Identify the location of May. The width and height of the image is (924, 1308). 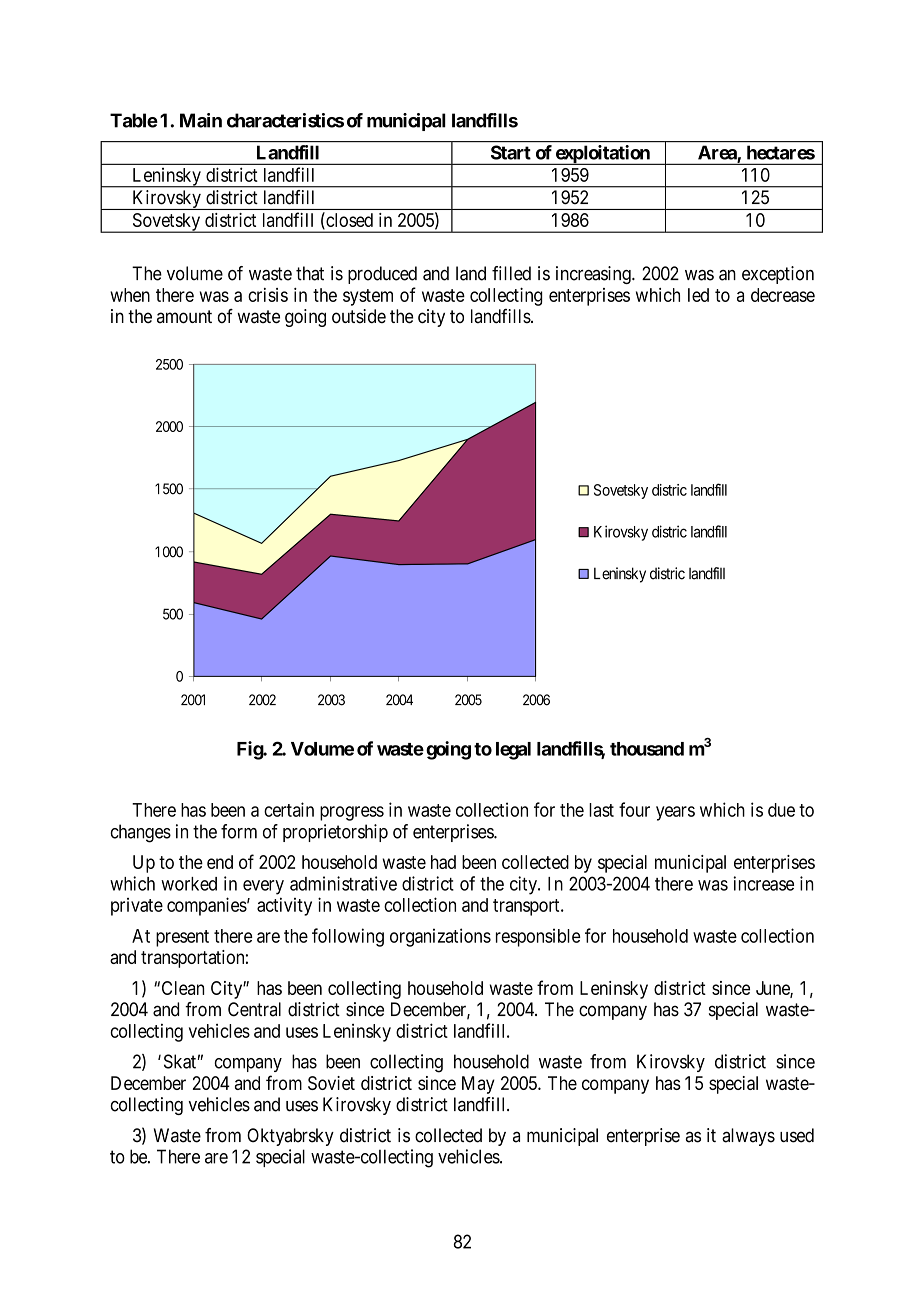
(478, 1085).
